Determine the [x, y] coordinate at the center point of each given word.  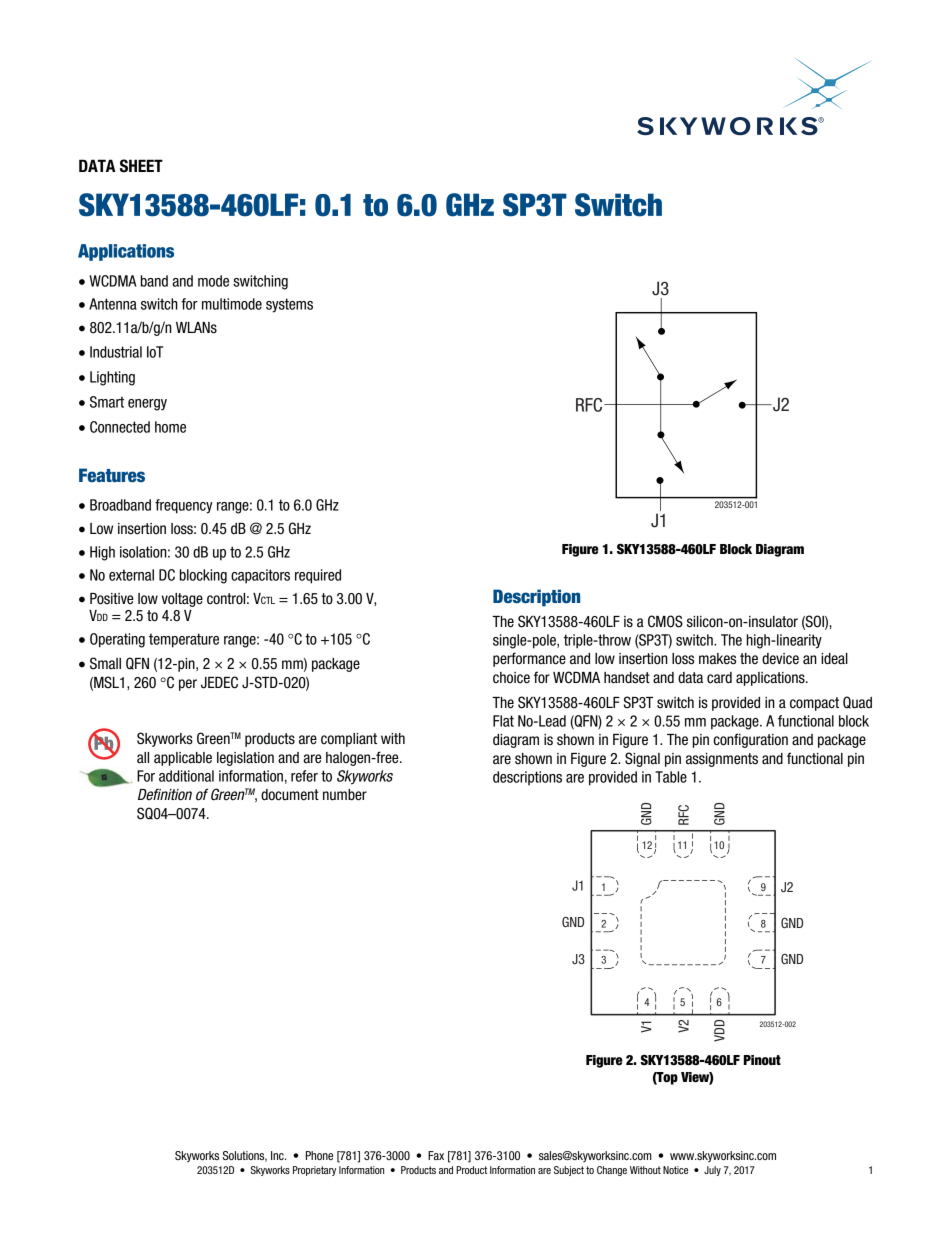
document [290, 795]
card [719, 678]
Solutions [245, 1156]
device [780, 659]
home [170, 427]
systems [289, 305]
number [345, 795]
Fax [436, 1155]
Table [671, 777]
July [712, 1171]
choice [511, 678]
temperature [184, 640]
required [318, 576]
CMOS [665, 621]
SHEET [141, 166]
